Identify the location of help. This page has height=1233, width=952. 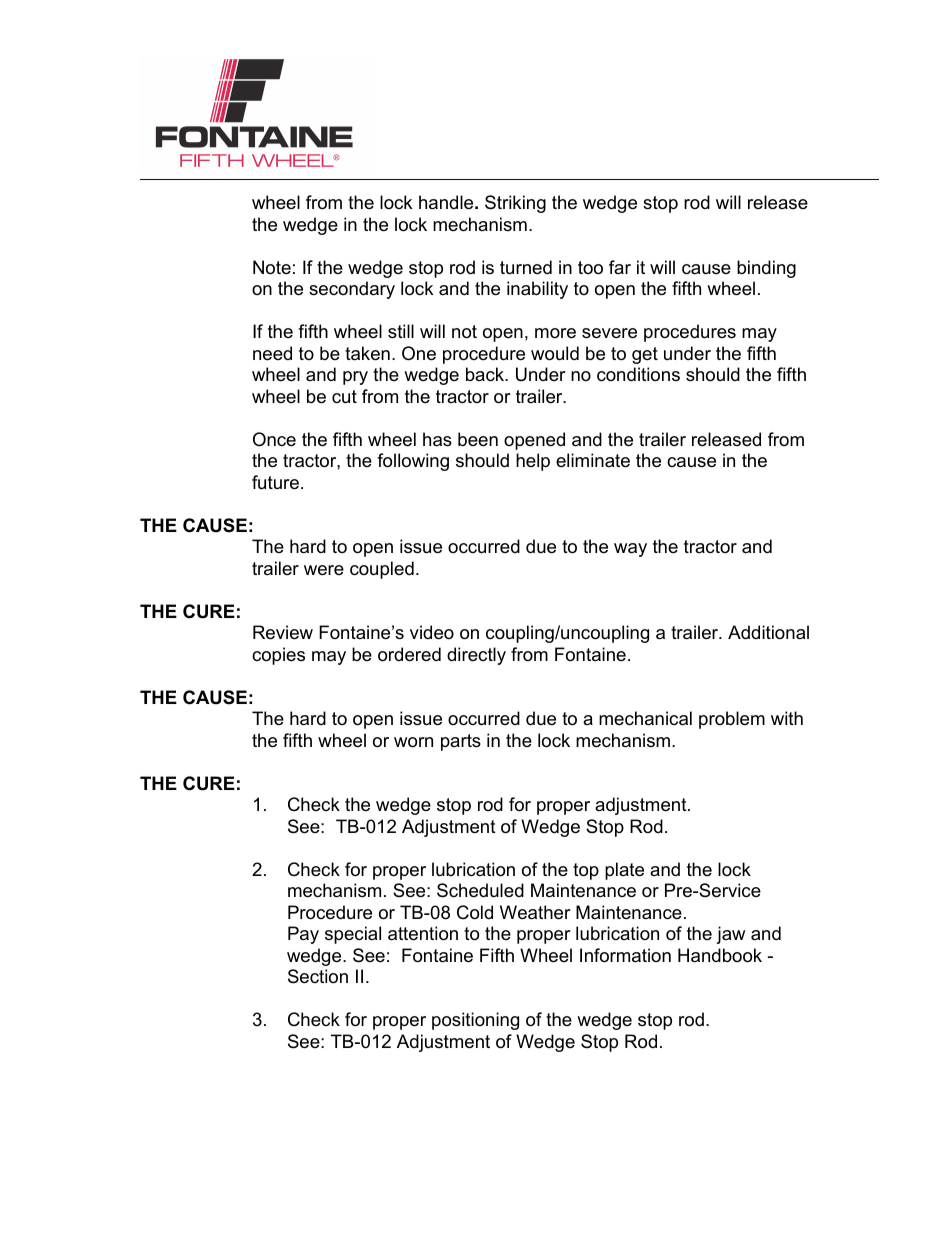
(533, 462).
